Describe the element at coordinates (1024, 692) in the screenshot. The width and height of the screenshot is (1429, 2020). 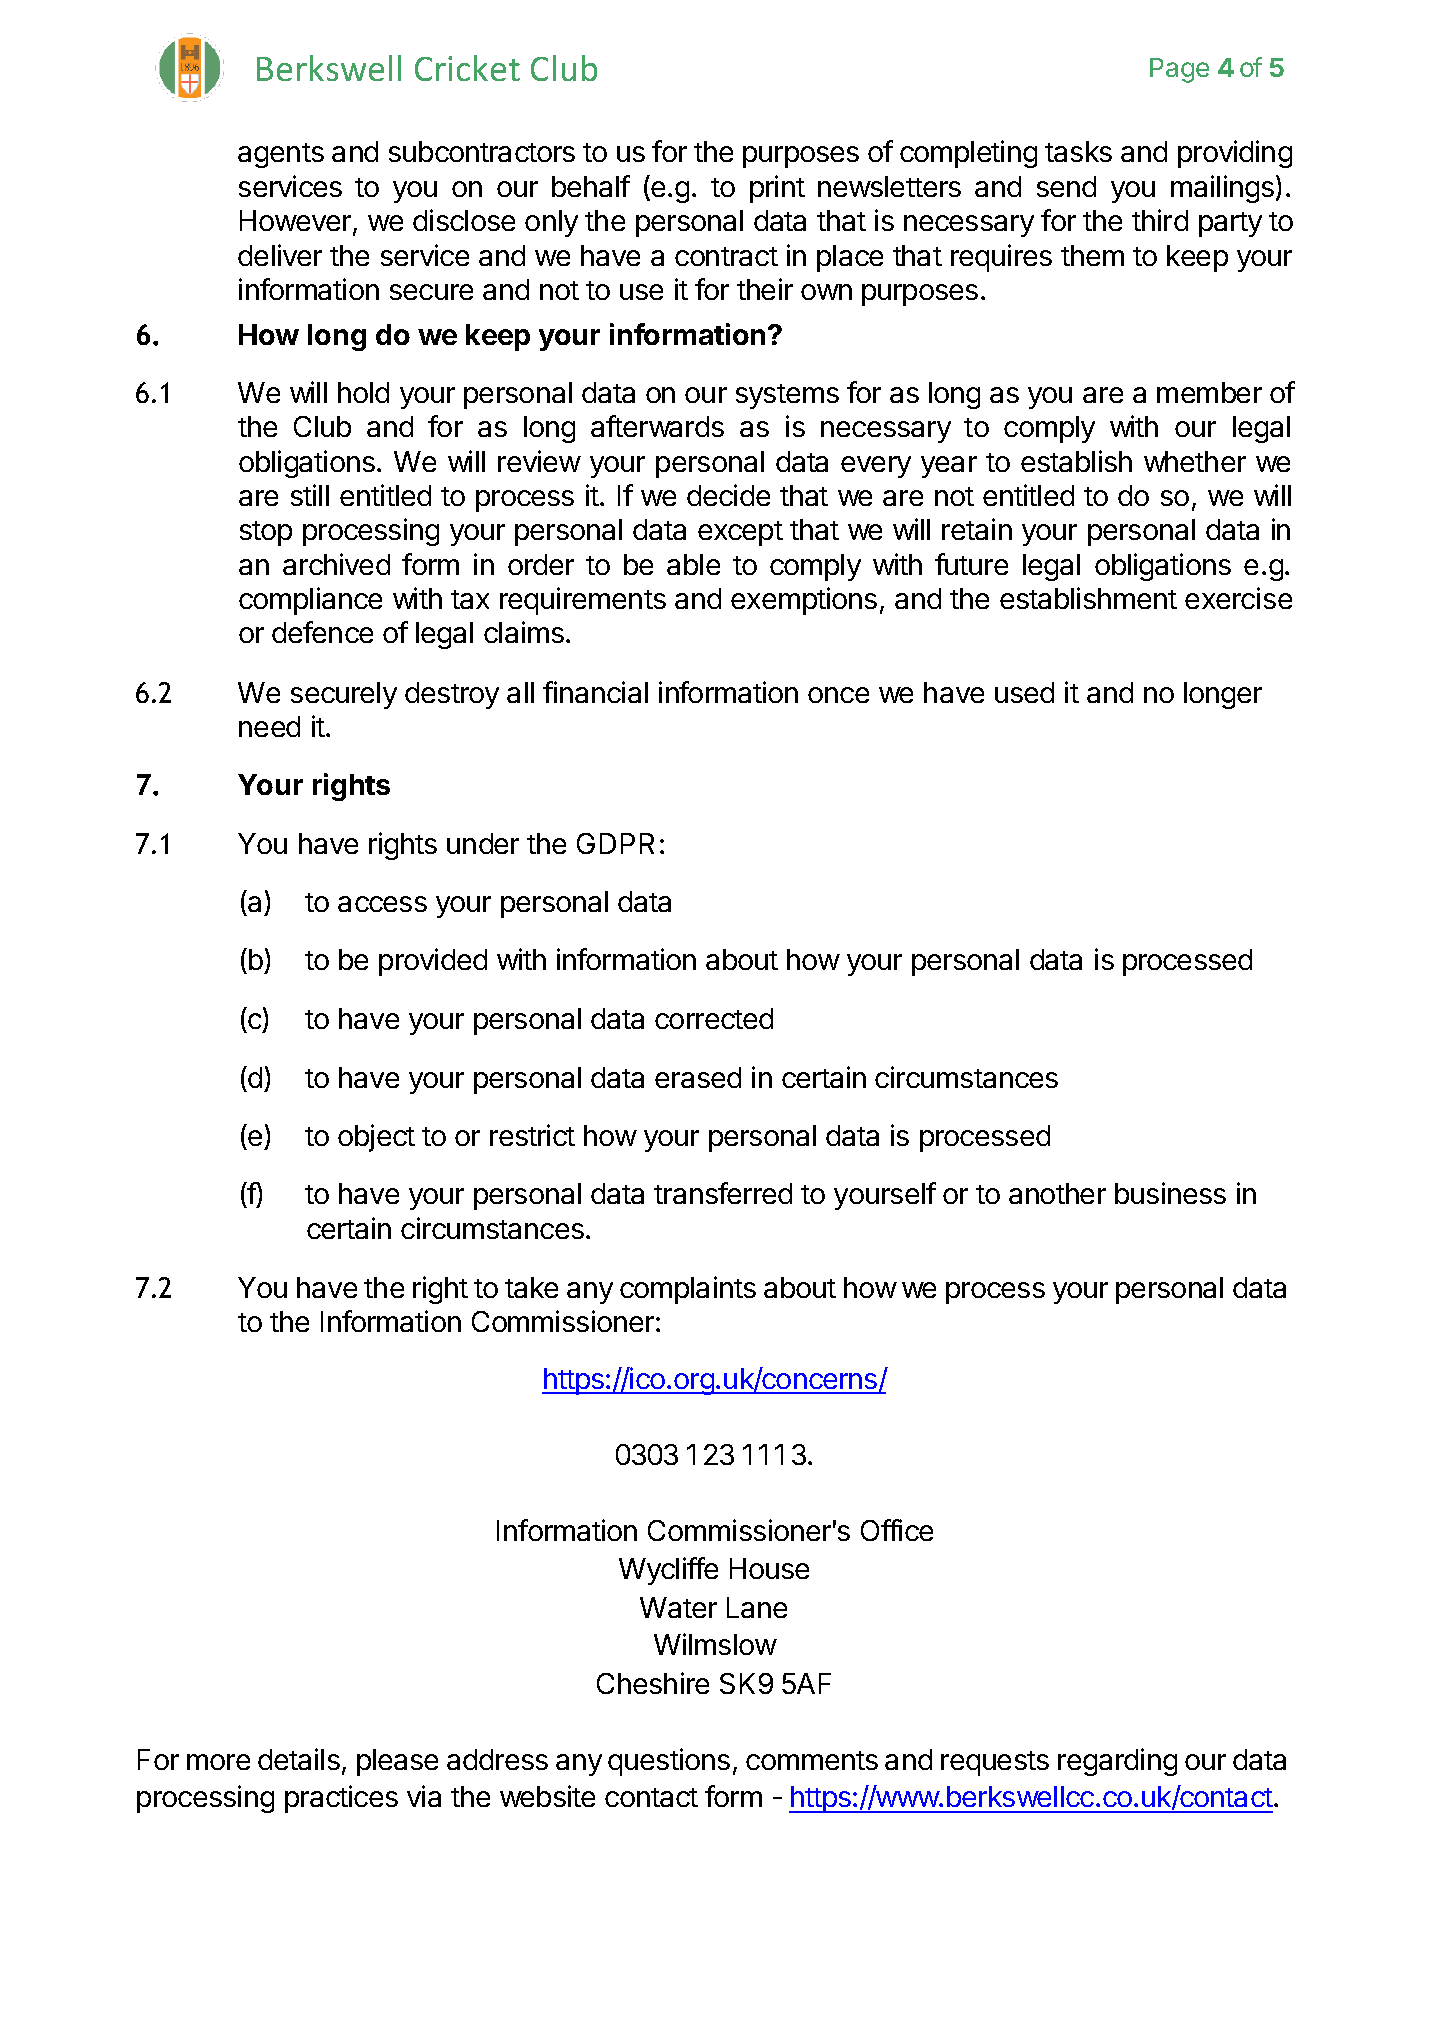
I see `used` at that location.
